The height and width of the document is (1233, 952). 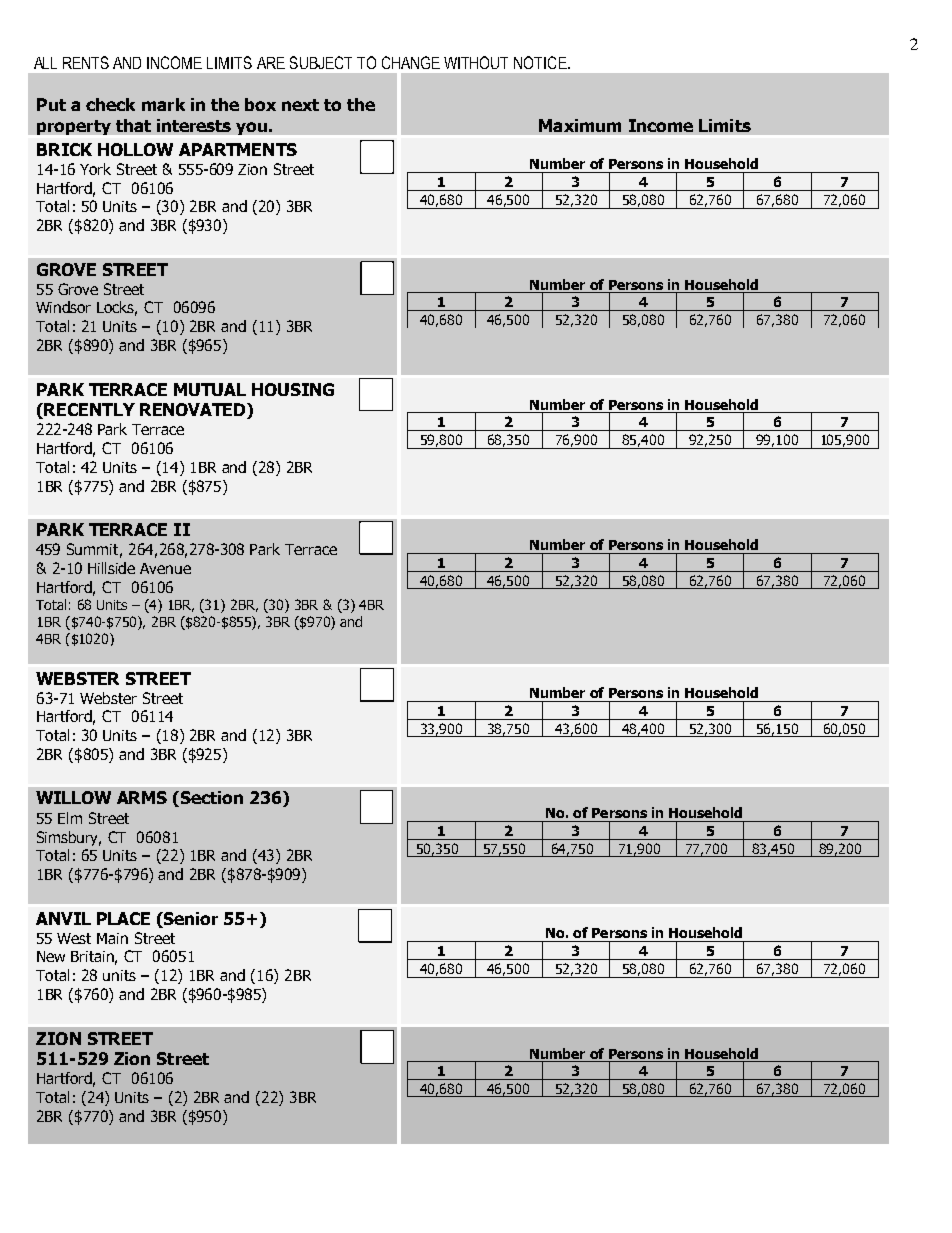 I want to click on Section, so click(x=212, y=797).
